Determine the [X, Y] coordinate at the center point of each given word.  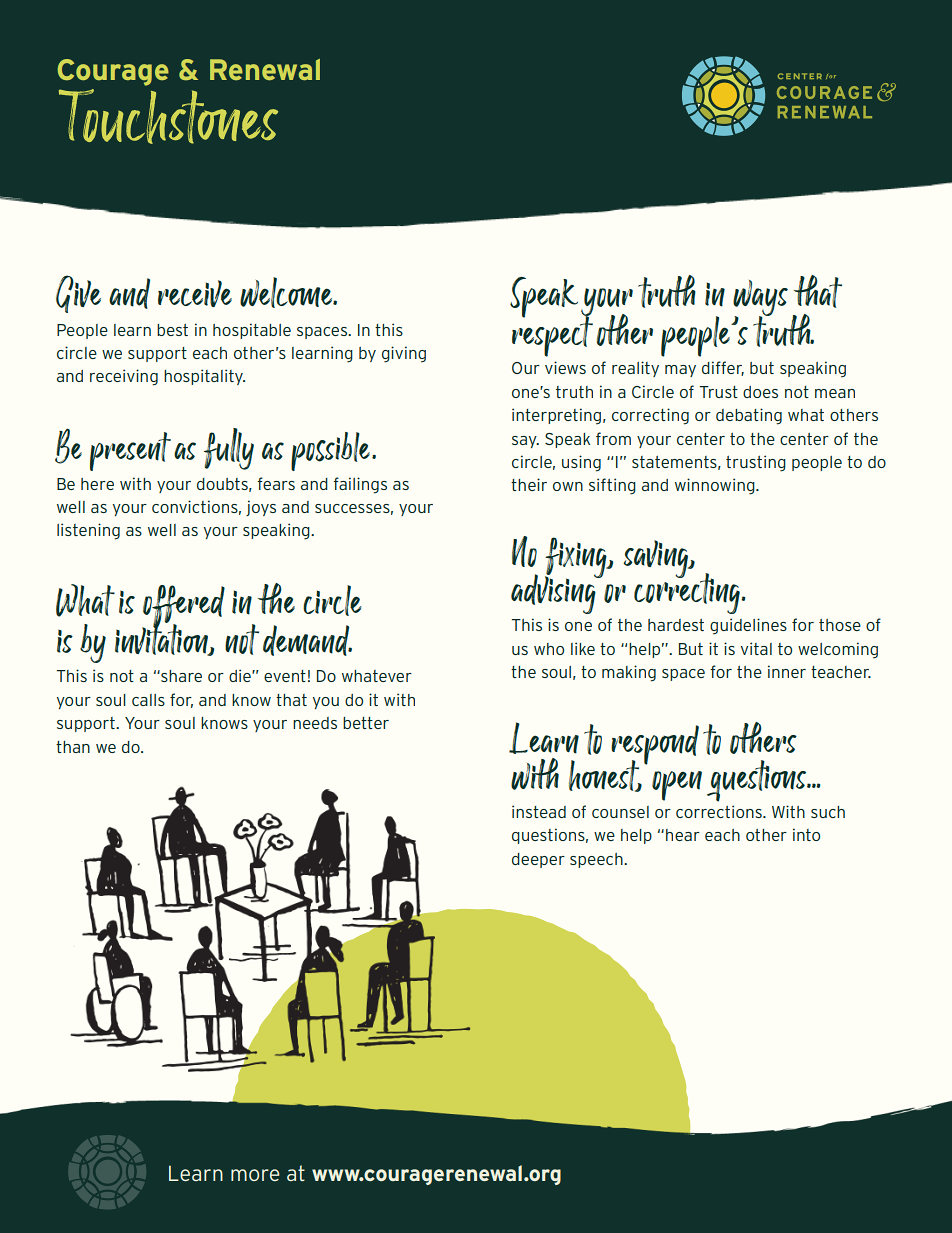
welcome [287, 292]
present [130, 451]
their [529, 484]
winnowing [716, 486]
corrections [720, 811]
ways [760, 299]
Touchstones [168, 116]
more [255, 1175]
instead [539, 811]
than [73, 747]
